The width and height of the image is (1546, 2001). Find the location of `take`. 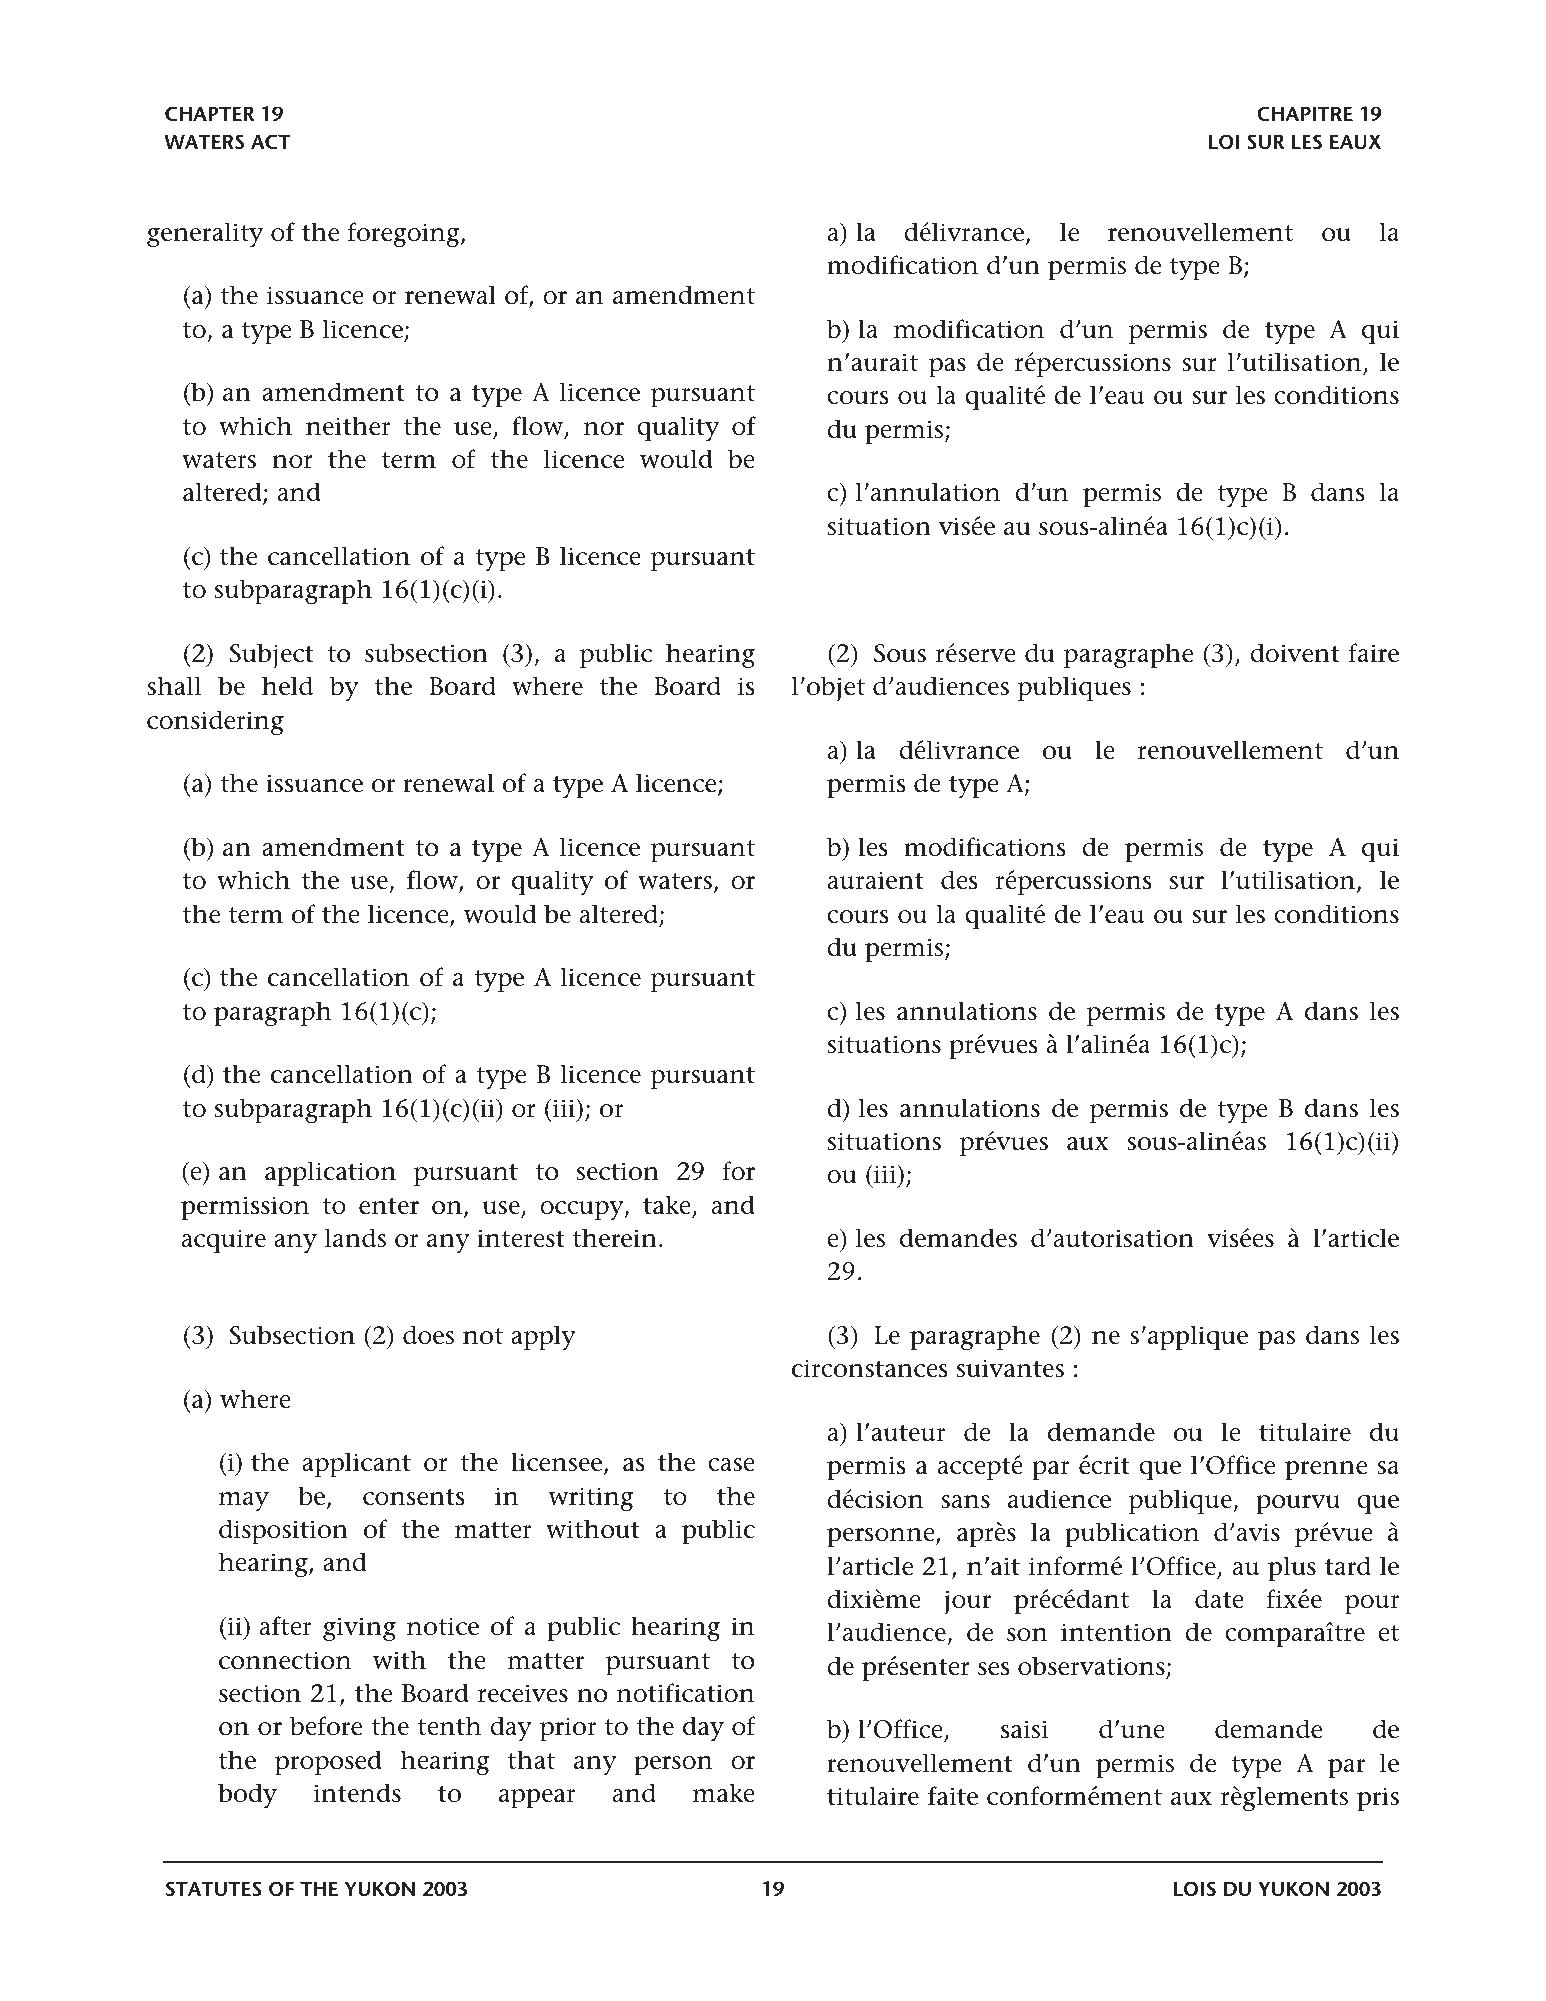

take is located at coordinates (667, 1205).
